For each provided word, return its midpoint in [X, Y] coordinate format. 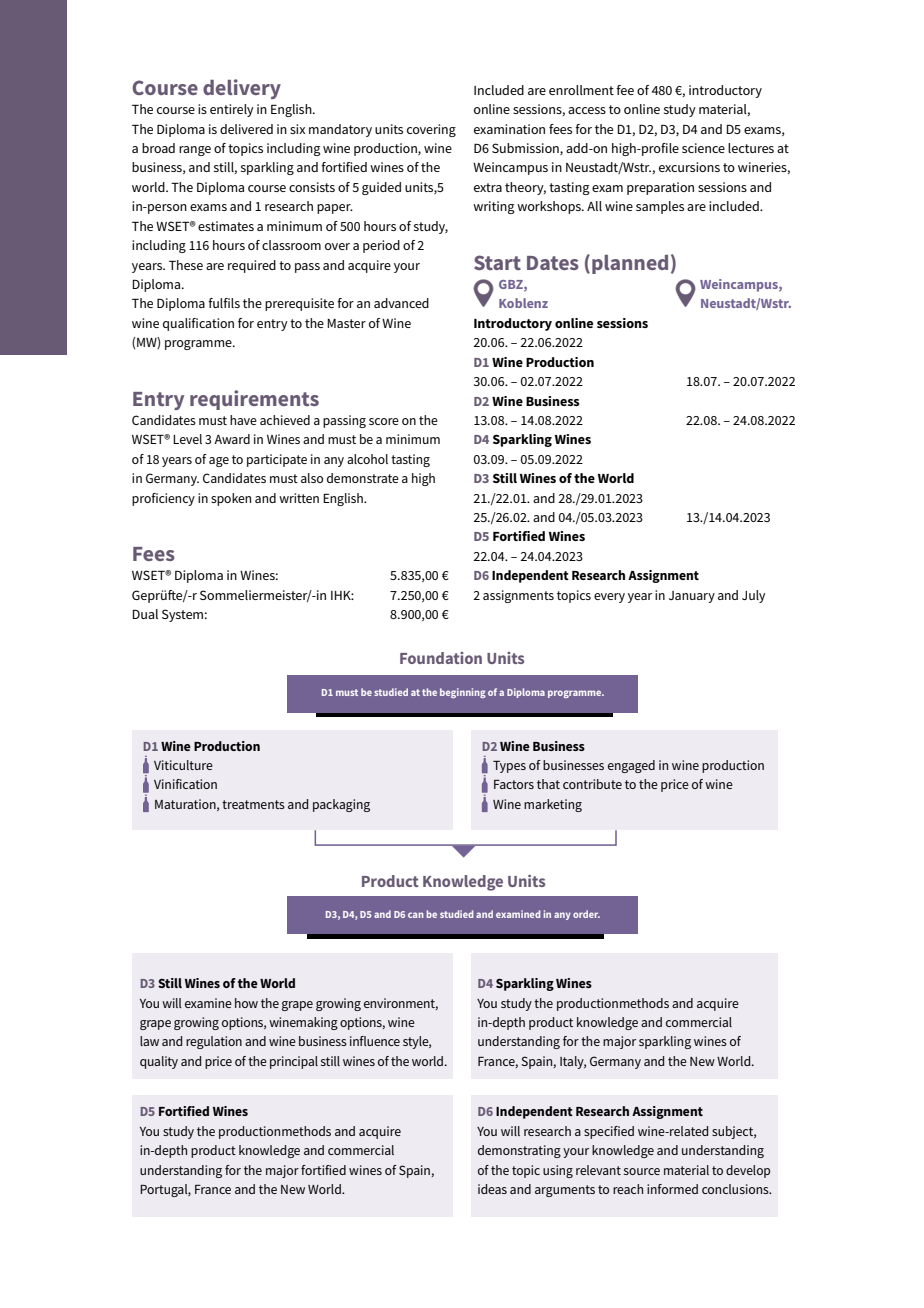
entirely [232, 110]
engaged [631, 766]
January [692, 597]
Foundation [441, 658]
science [703, 148]
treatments [253, 804]
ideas [492, 1189]
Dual [145, 614]
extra [488, 187]
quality [159, 1062]
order [586, 914]
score [384, 421]
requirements [254, 400]
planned [630, 264]
